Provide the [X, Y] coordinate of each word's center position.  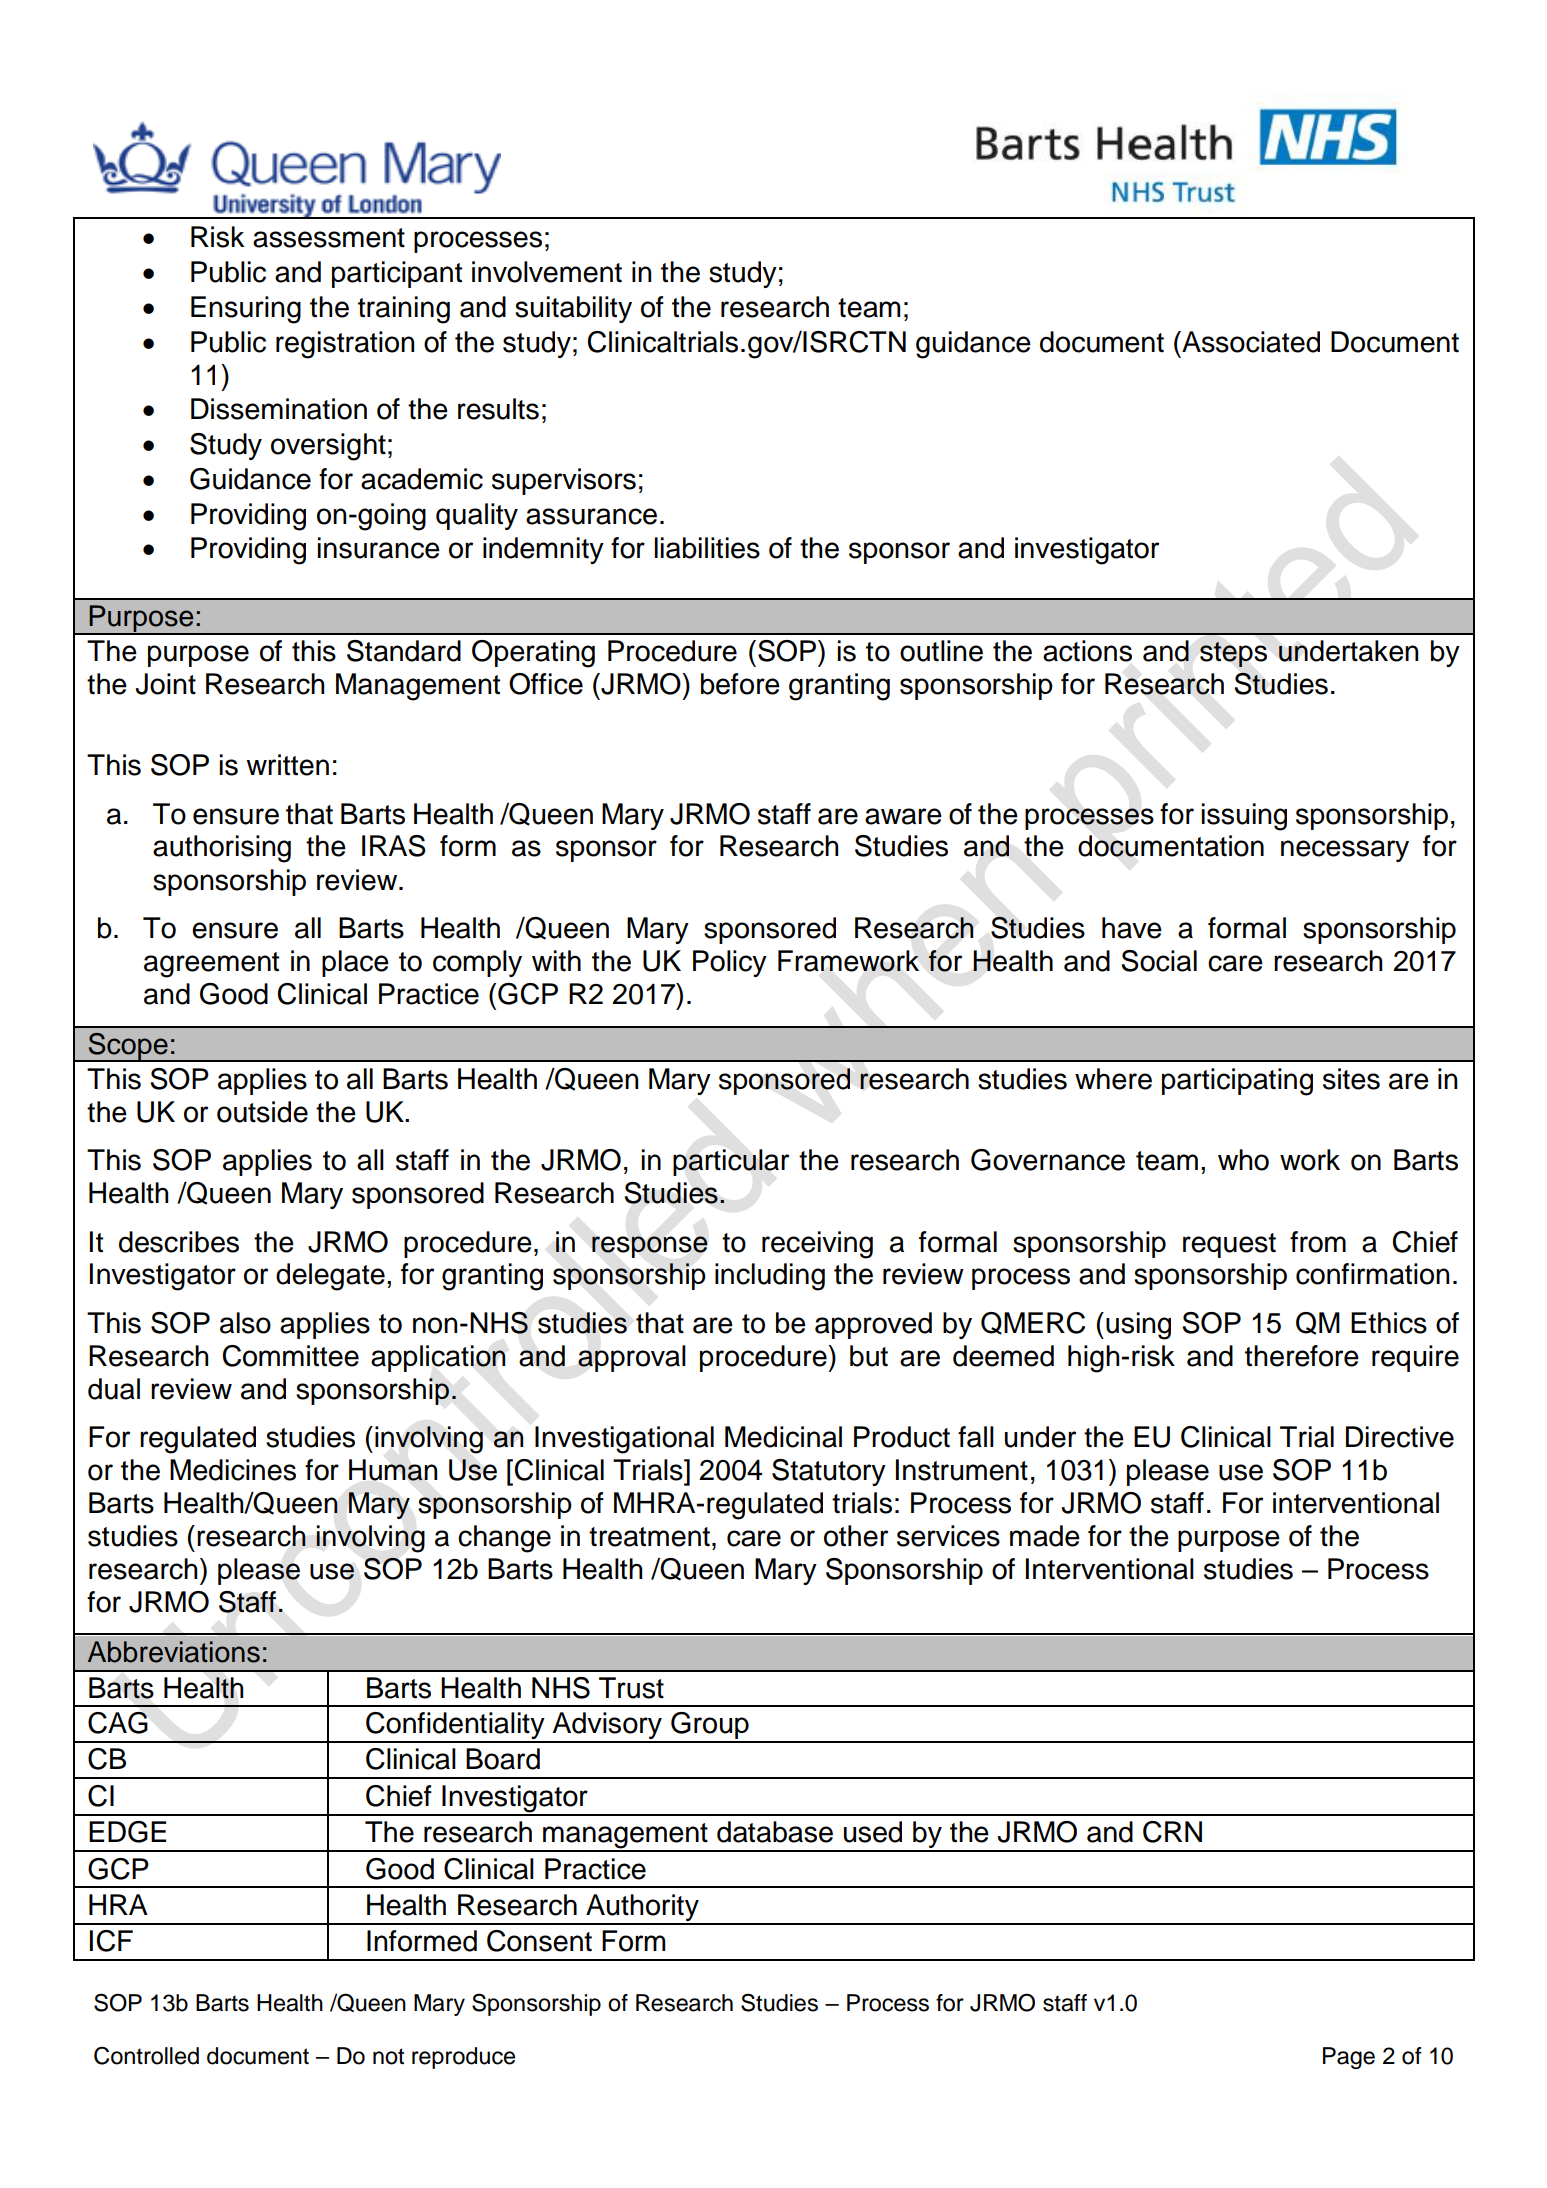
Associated [1250, 342]
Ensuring [246, 310]
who [1243, 1160]
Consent [539, 1941]
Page [1349, 2058]
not [388, 2056]
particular [731, 1162]
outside [262, 1112]
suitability [573, 309]
